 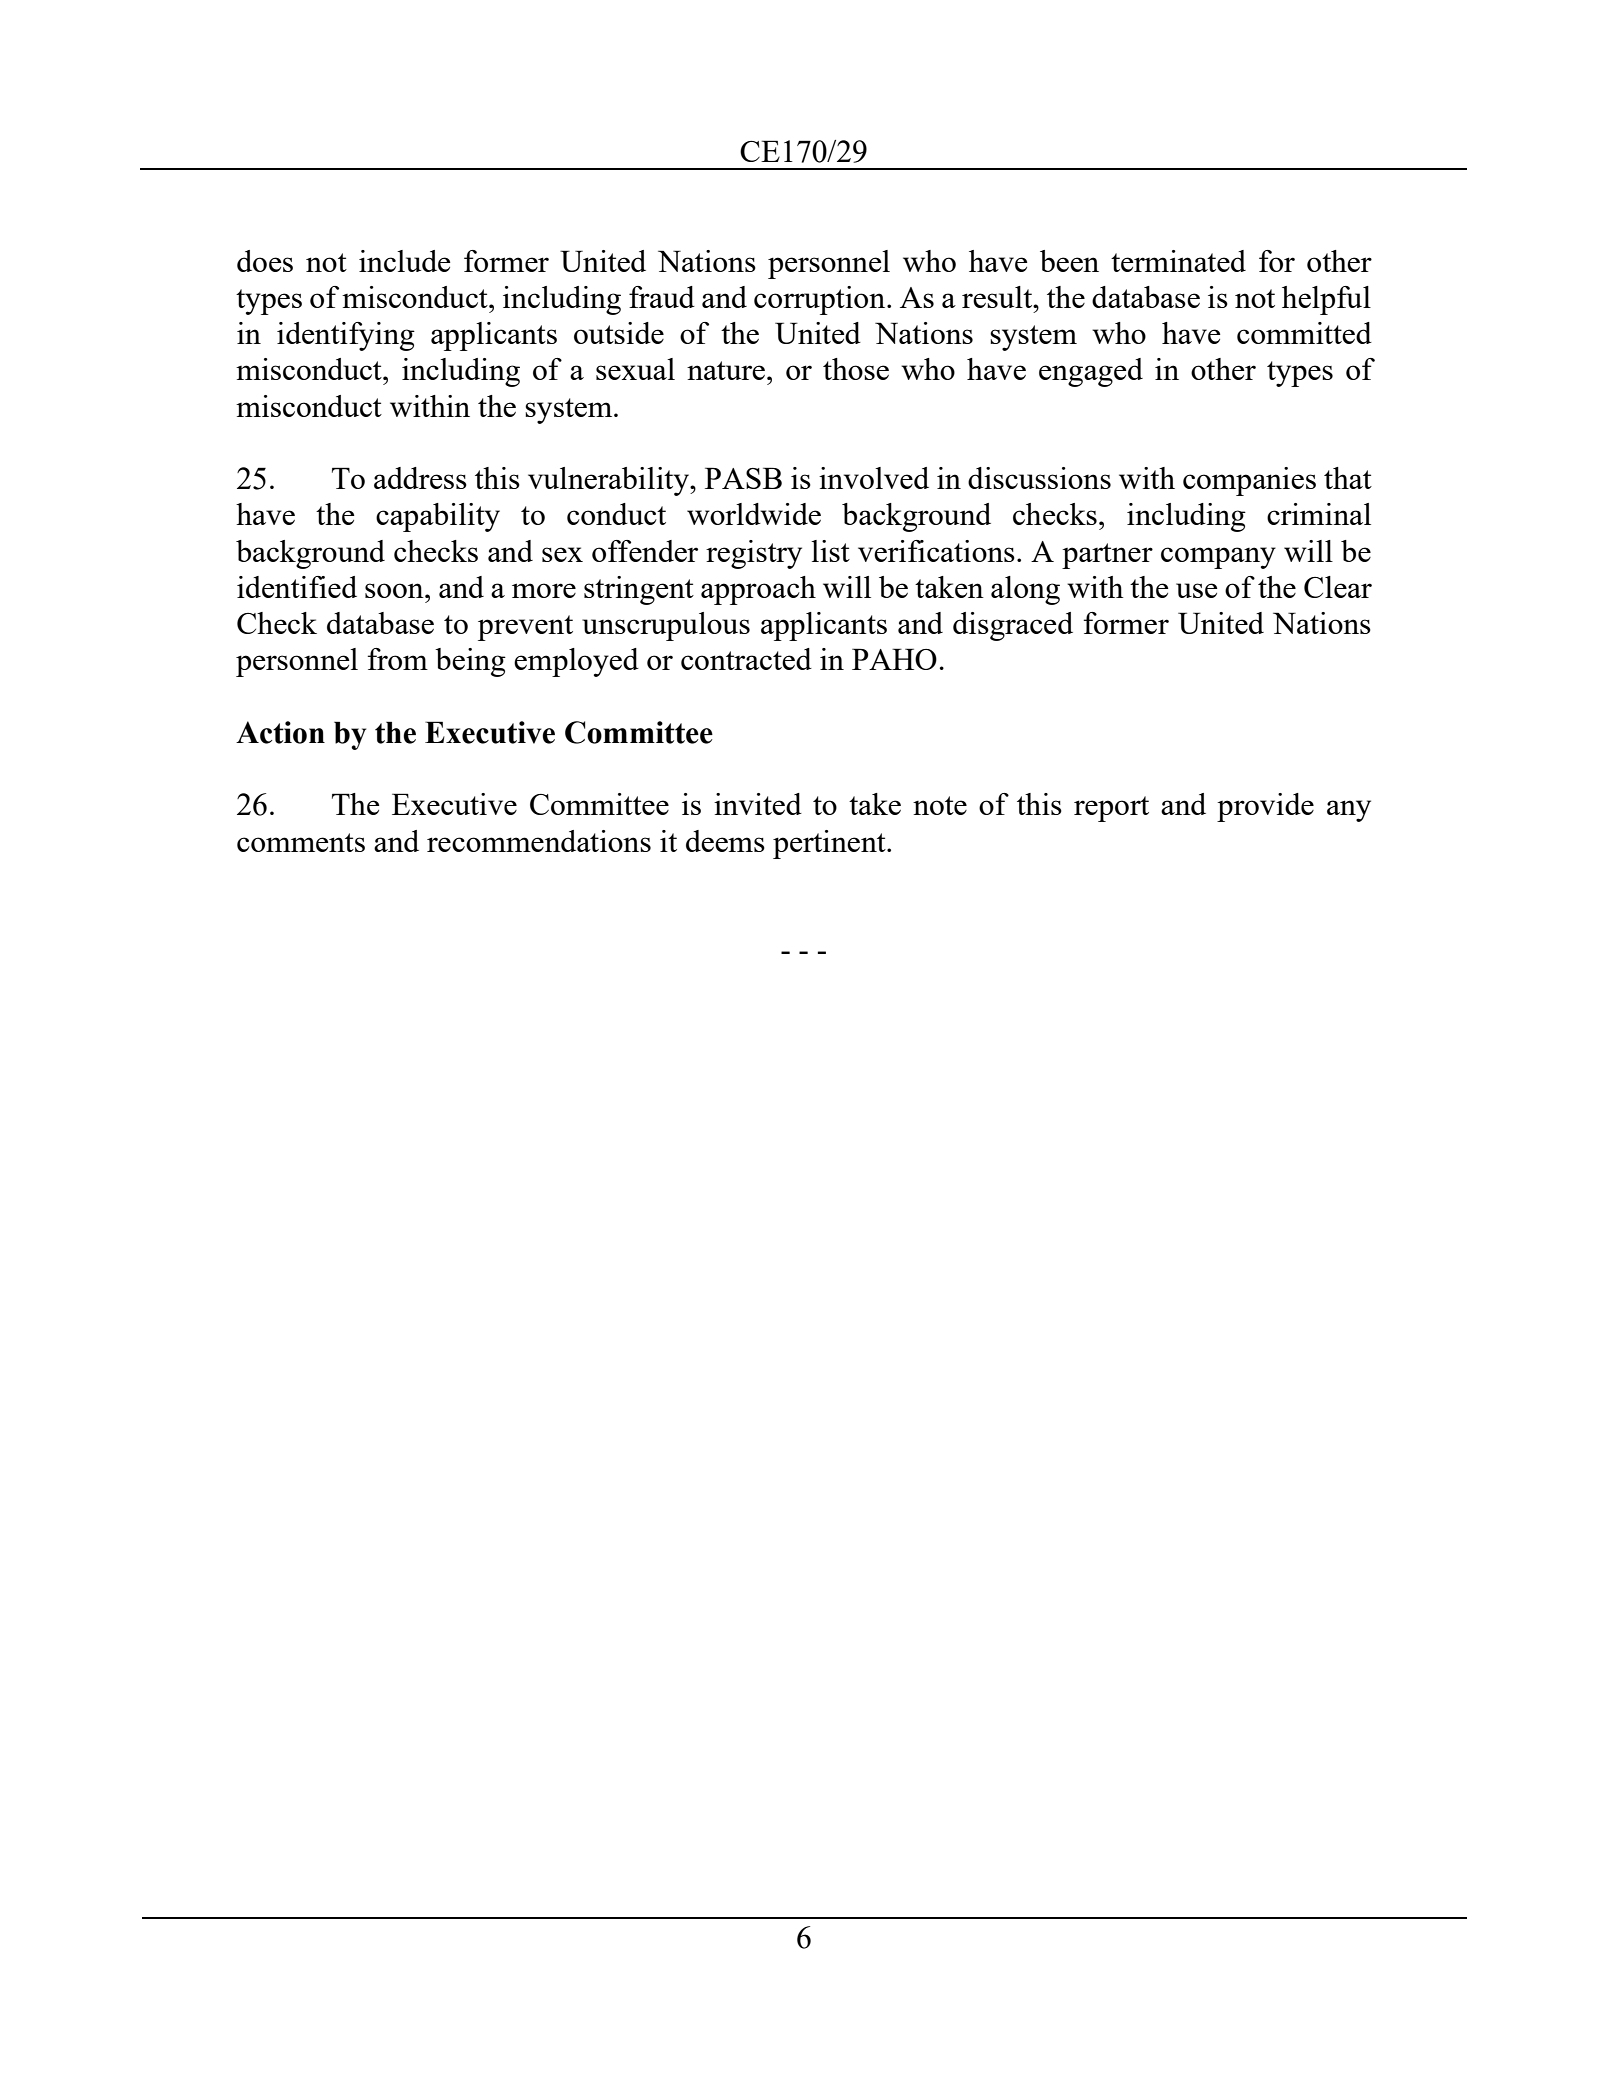 What do you see at coordinates (1178, 261) in the screenshot?
I see `terminated` at bounding box center [1178, 261].
